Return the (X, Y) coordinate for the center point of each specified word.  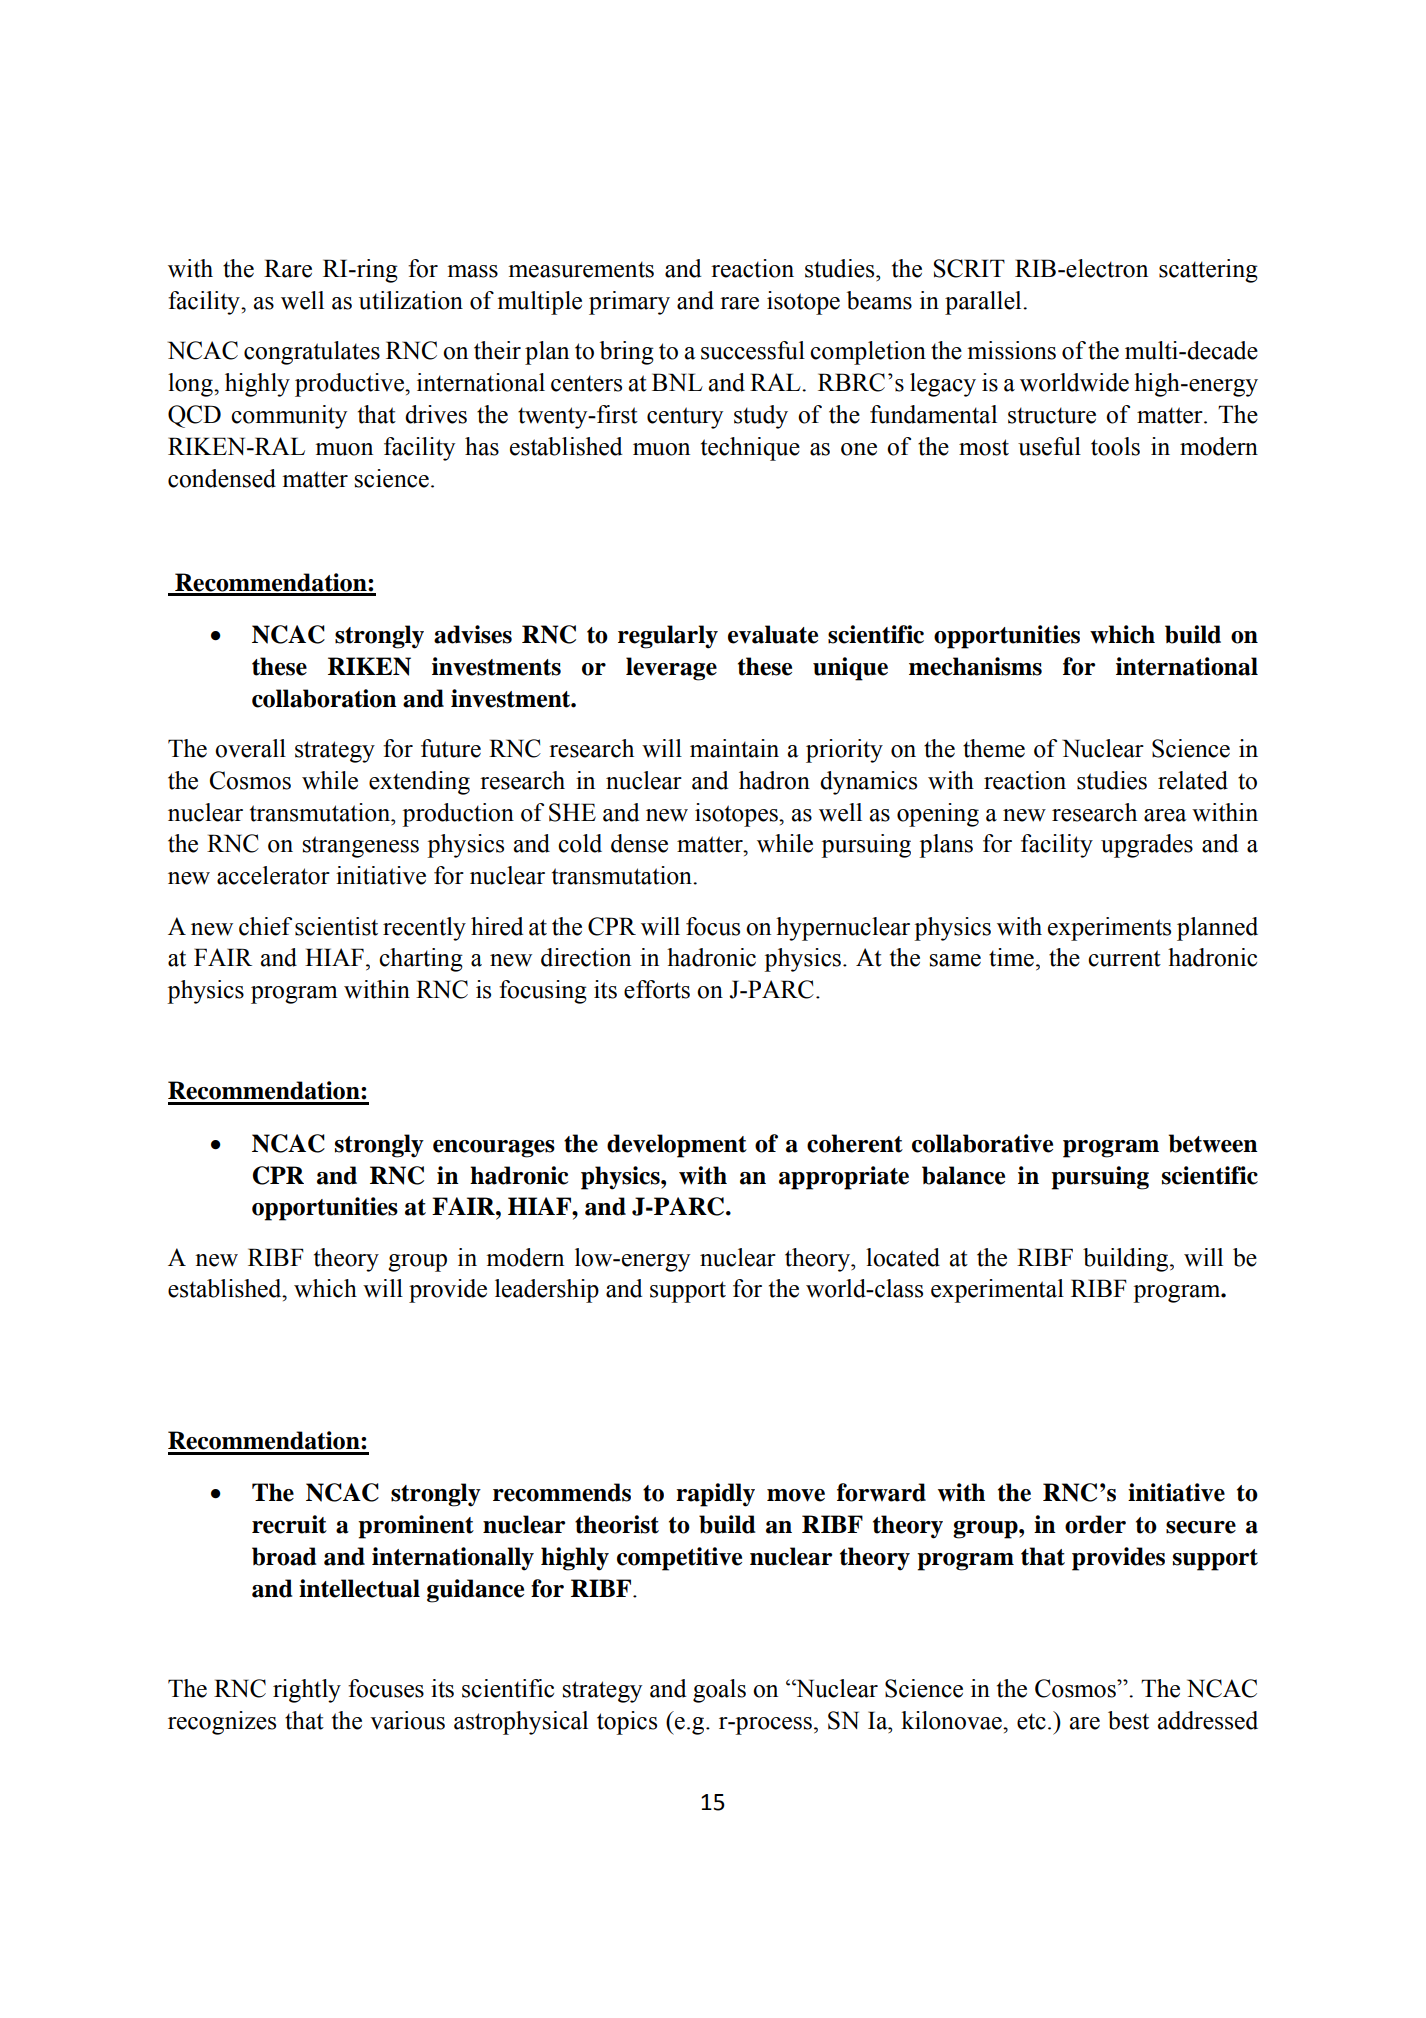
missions (1011, 350)
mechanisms (975, 666)
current (1124, 958)
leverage (671, 669)
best (1128, 1720)
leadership (547, 1291)
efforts (657, 989)
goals (719, 1691)
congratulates (312, 353)
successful (753, 350)
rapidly (715, 1495)
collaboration (324, 698)
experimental (997, 1291)
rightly (307, 1691)
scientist (336, 926)
